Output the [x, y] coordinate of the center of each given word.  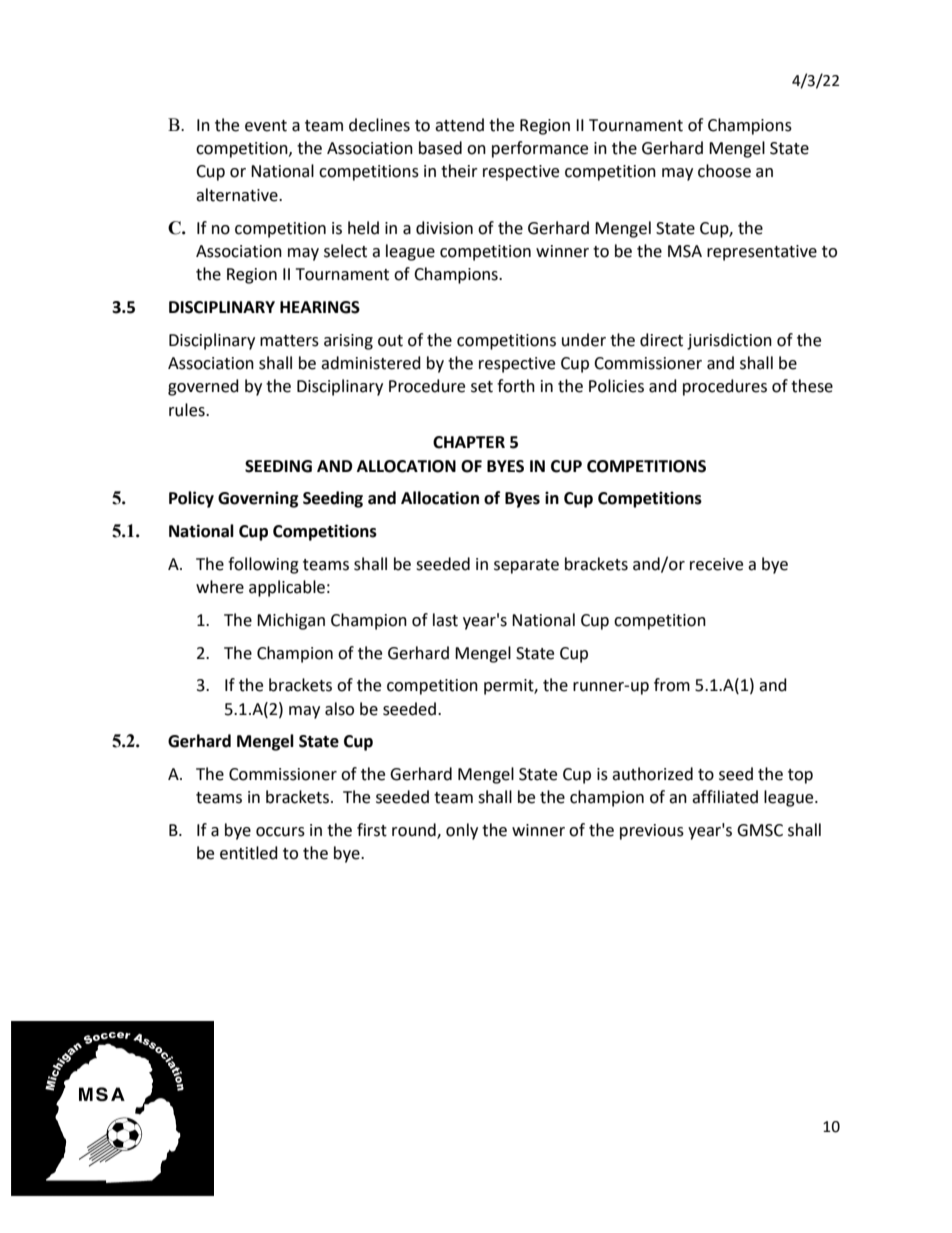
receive [716, 564]
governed [203, 387]
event [266, 126]
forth [516, 386]
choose [724, 171]
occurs [280, 832]
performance [540, 149]
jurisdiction [729, 341]
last [445, 620]
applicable [287, 588]
